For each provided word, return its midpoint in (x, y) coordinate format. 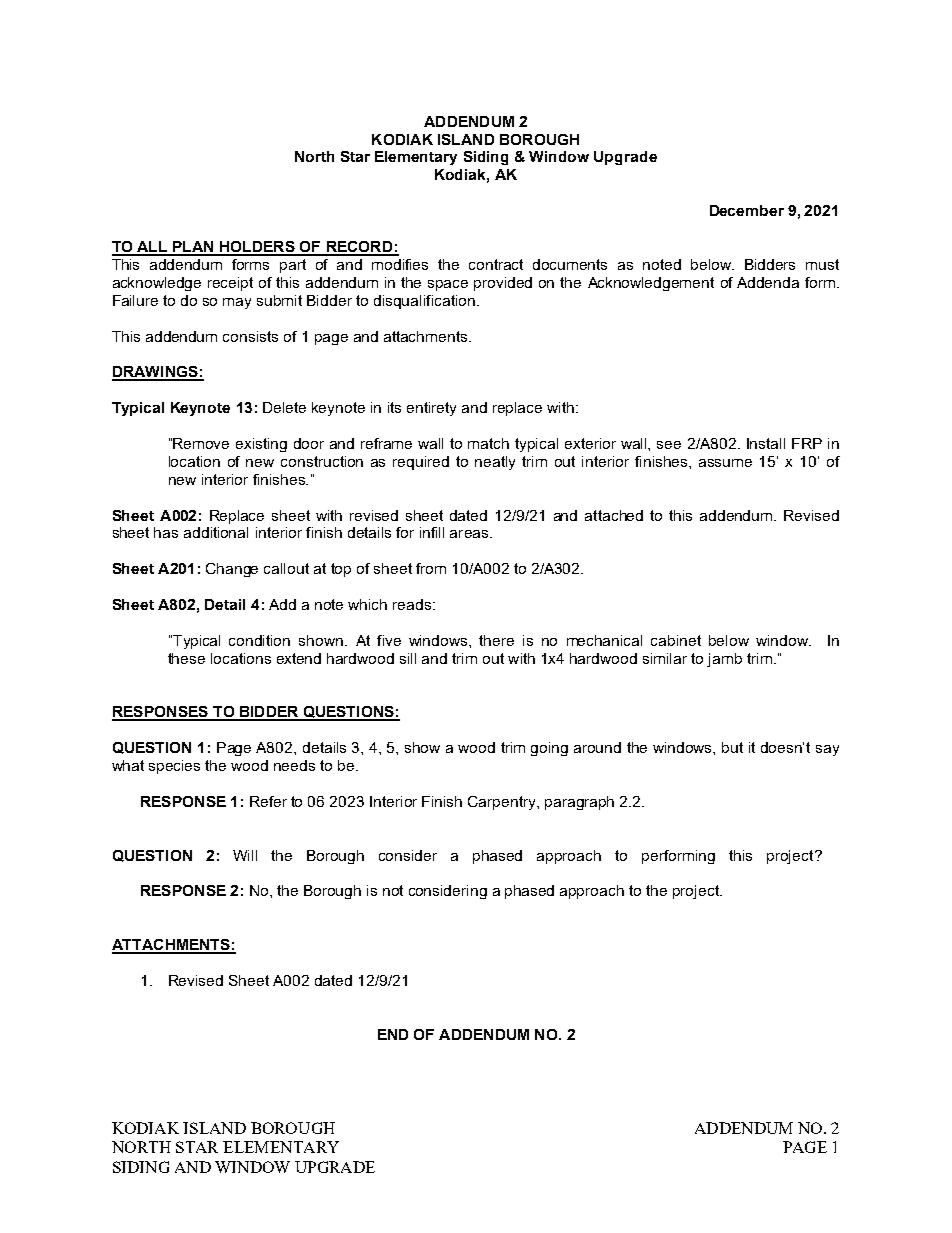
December (747, 210)
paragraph (579, 803)
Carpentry (503, 803)
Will (245, 855)
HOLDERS (257, 248)
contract (496, 264)
